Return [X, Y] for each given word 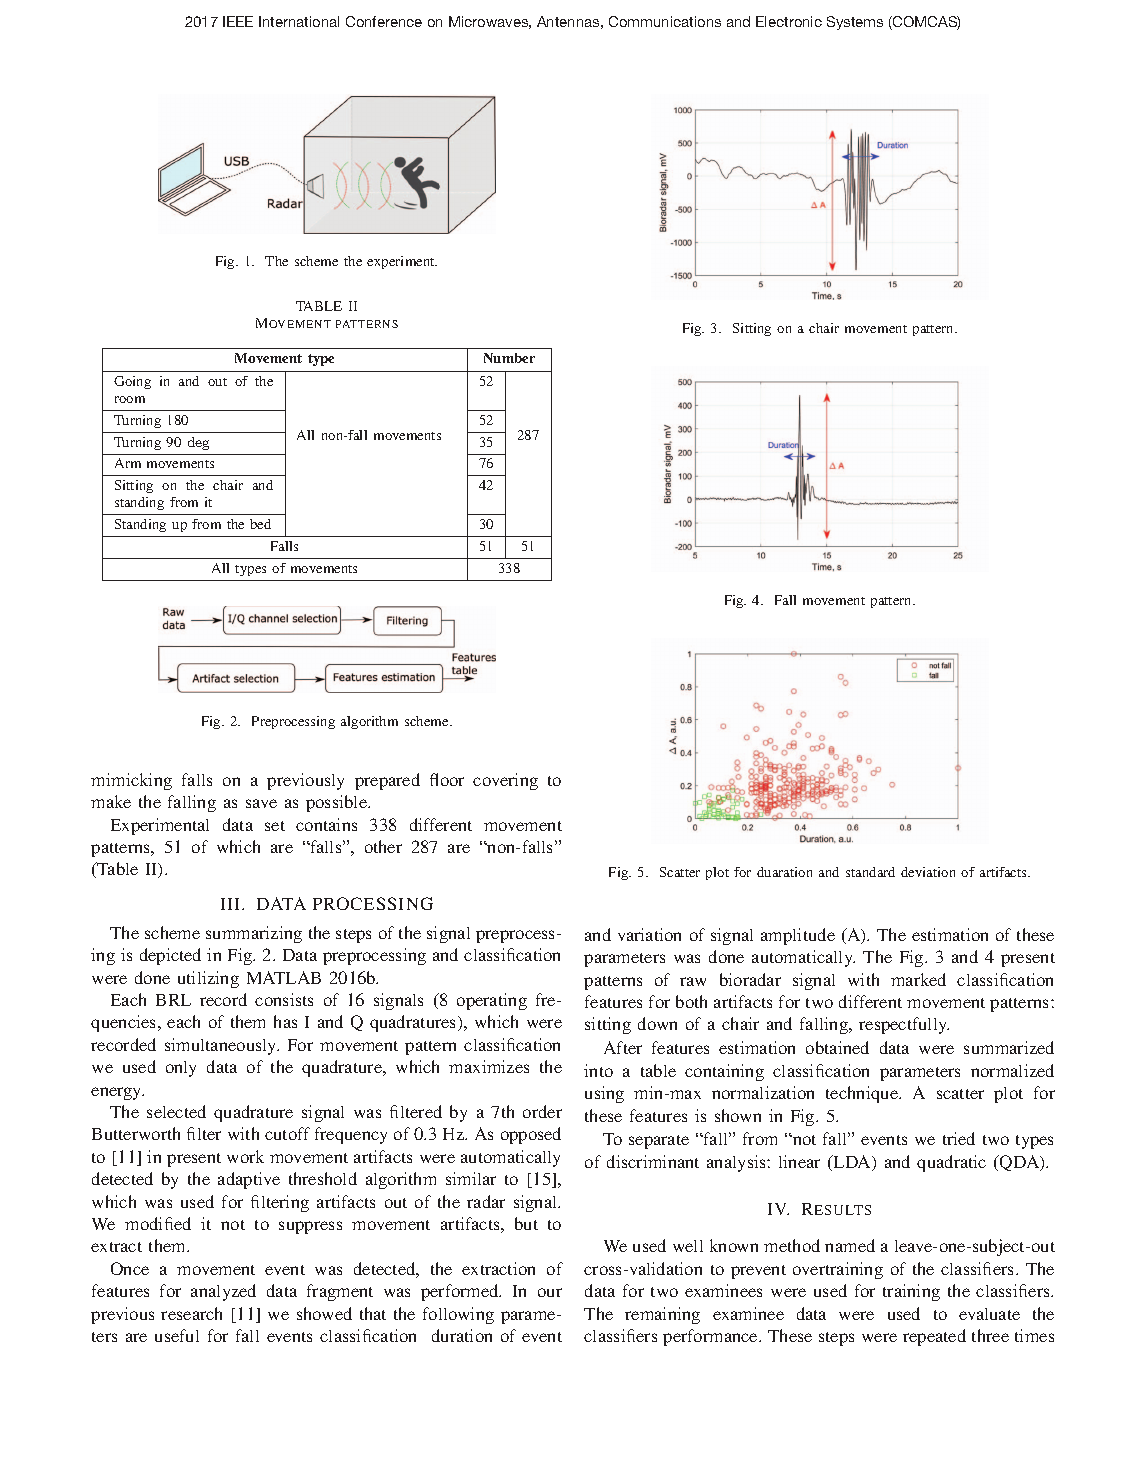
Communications [665, 21]
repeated [934, 1337]
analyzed [223, 1292]
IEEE [238, 21]
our [550, 1292]
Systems [855, 23]
